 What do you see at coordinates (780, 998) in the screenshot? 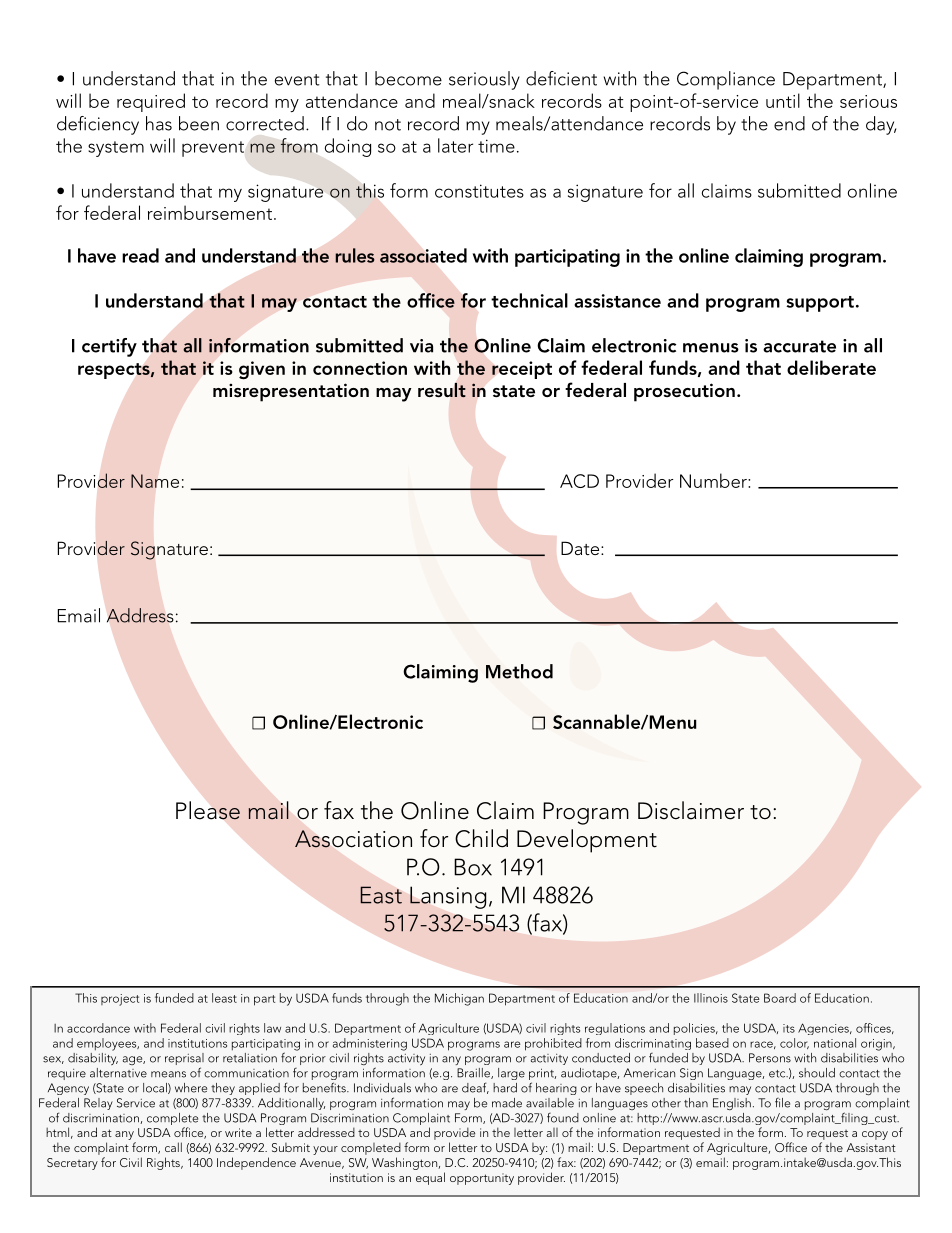
I see `Board` at bounding box center [780, 998].
